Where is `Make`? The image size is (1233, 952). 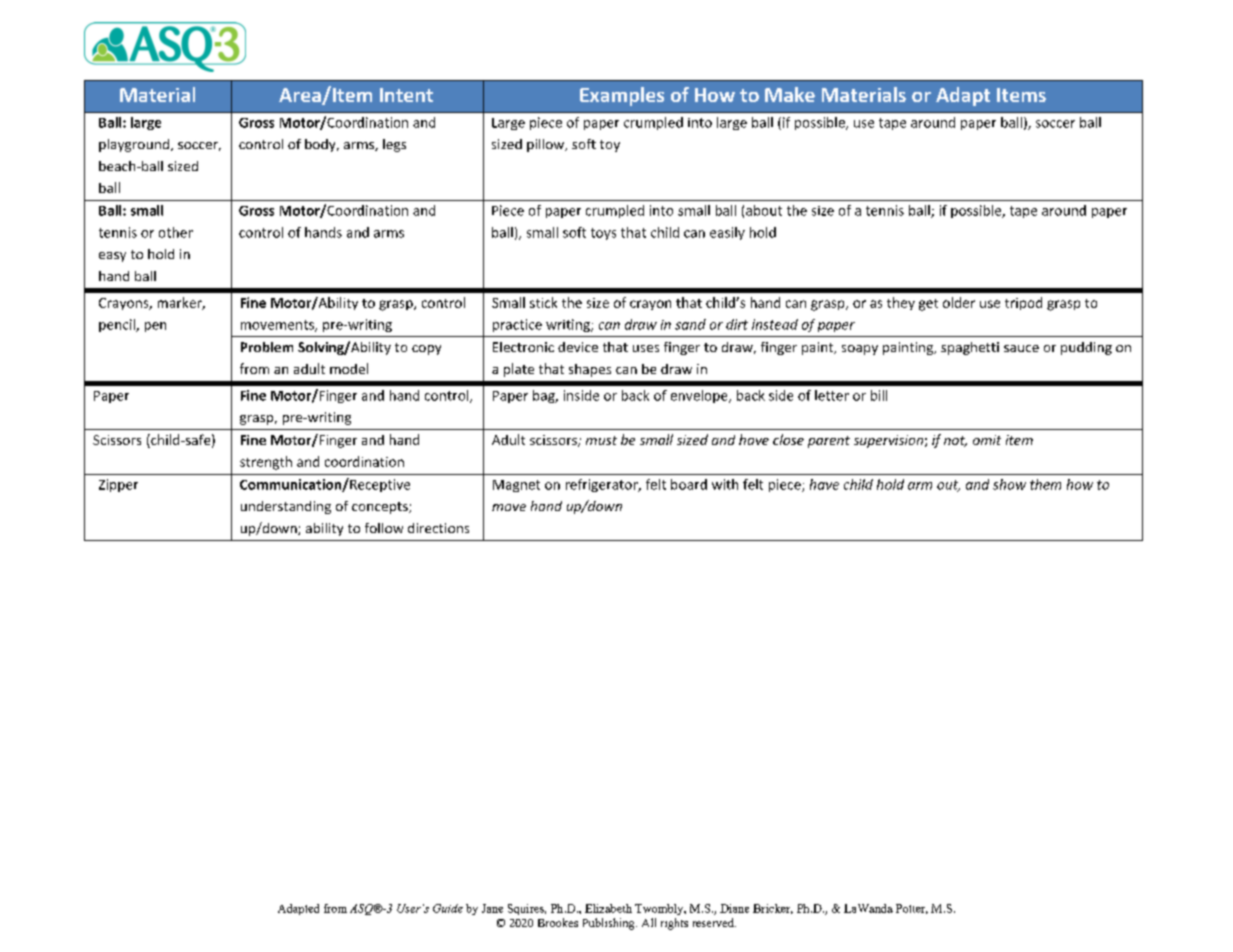
Make is located at coordinates (790, 94).
